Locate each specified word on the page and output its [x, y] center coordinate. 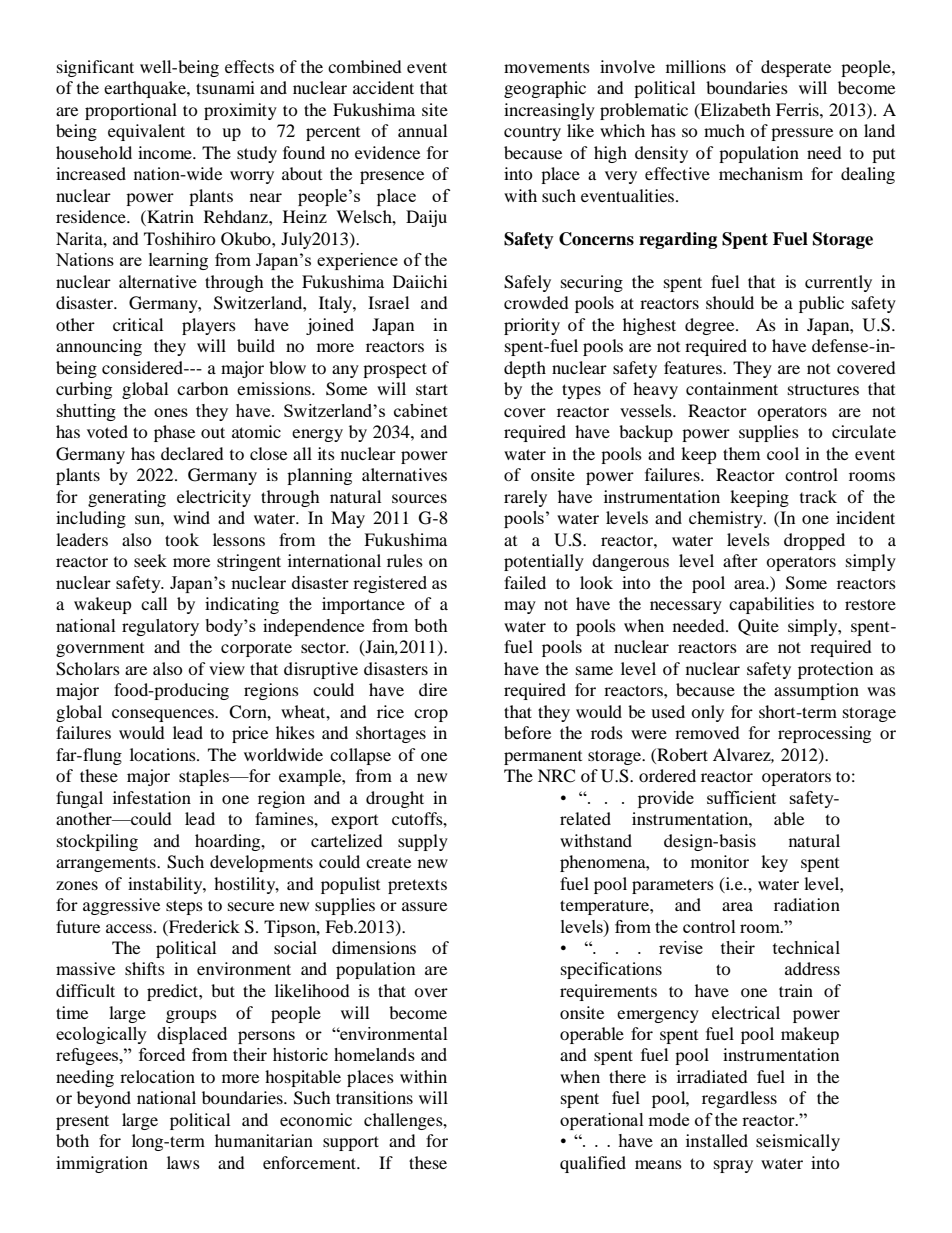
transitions [374, 1097]
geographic [545, 89]
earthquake [146, 89]
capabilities [771, 605]
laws [183, 1162]
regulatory [160, 627]
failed [525, 582]
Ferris [798, 109]
